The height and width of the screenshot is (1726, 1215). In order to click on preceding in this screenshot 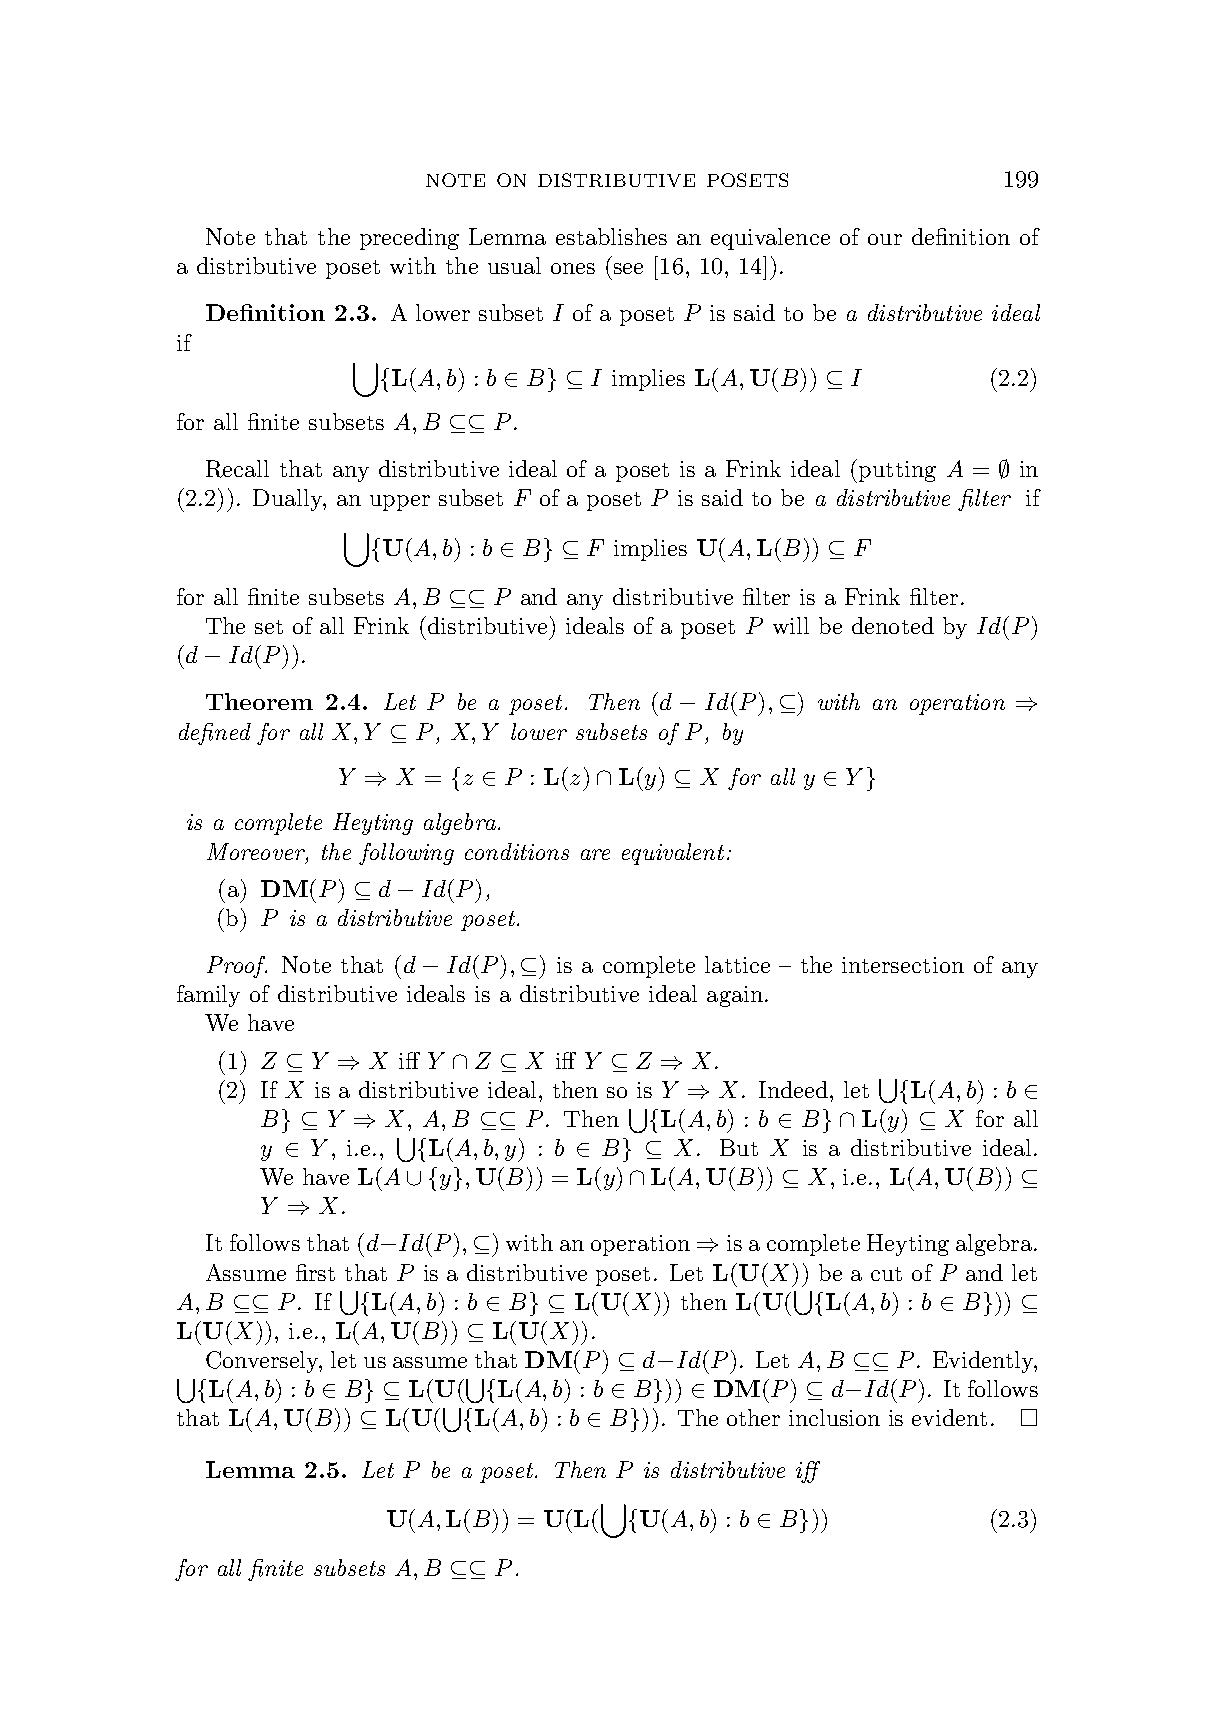, I will do `click(409, 239)`.
